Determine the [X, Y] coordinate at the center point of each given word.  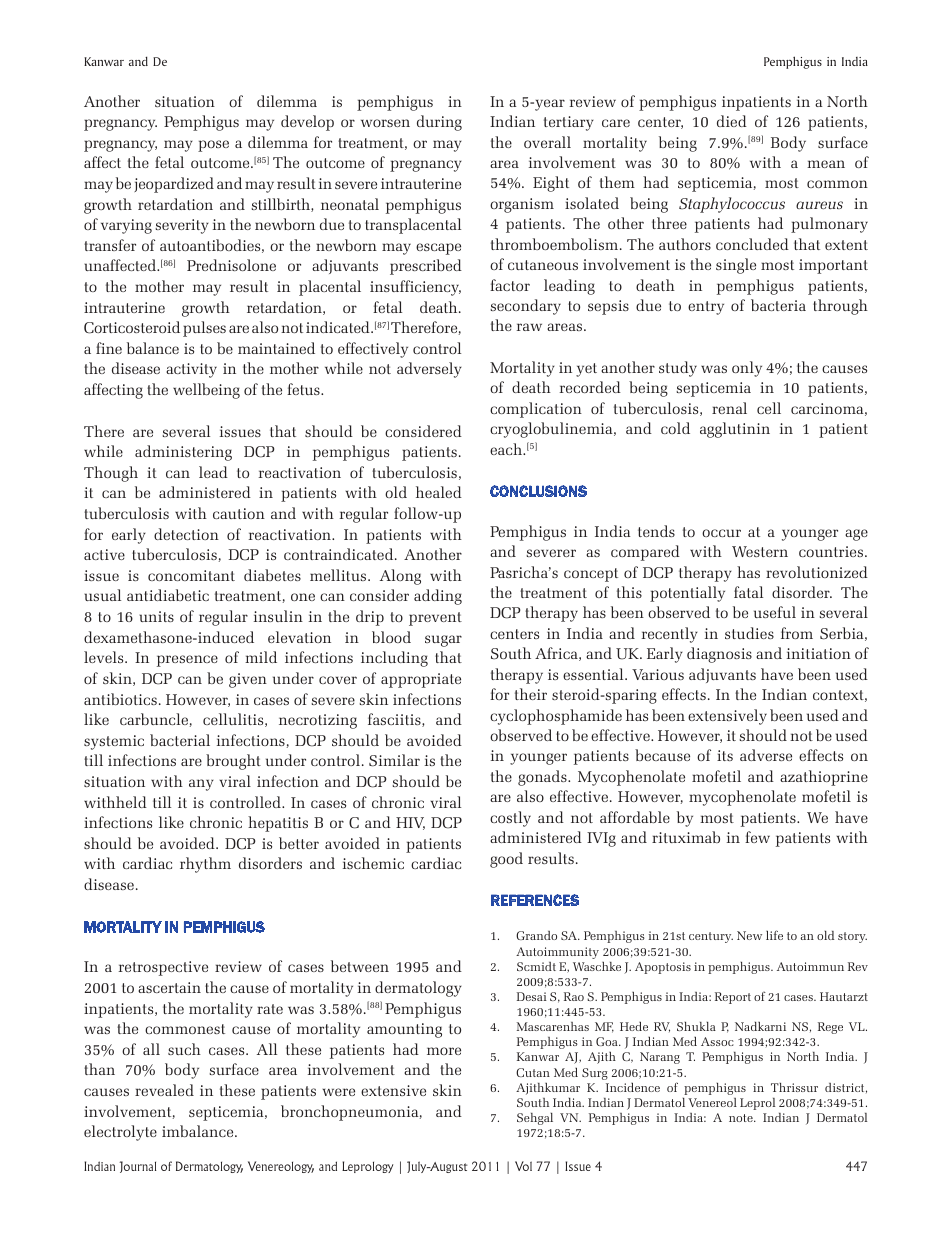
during [439, 123]
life [774, 935]
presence [187, 661]
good [506, 860]
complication [536, 410]
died [732, 121]
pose [213, 146]
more [444, 1051]
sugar [443, 641]
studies [749, 633]
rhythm [205, 865]
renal [729, 408]
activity [191, 370]
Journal [138, 1167]
